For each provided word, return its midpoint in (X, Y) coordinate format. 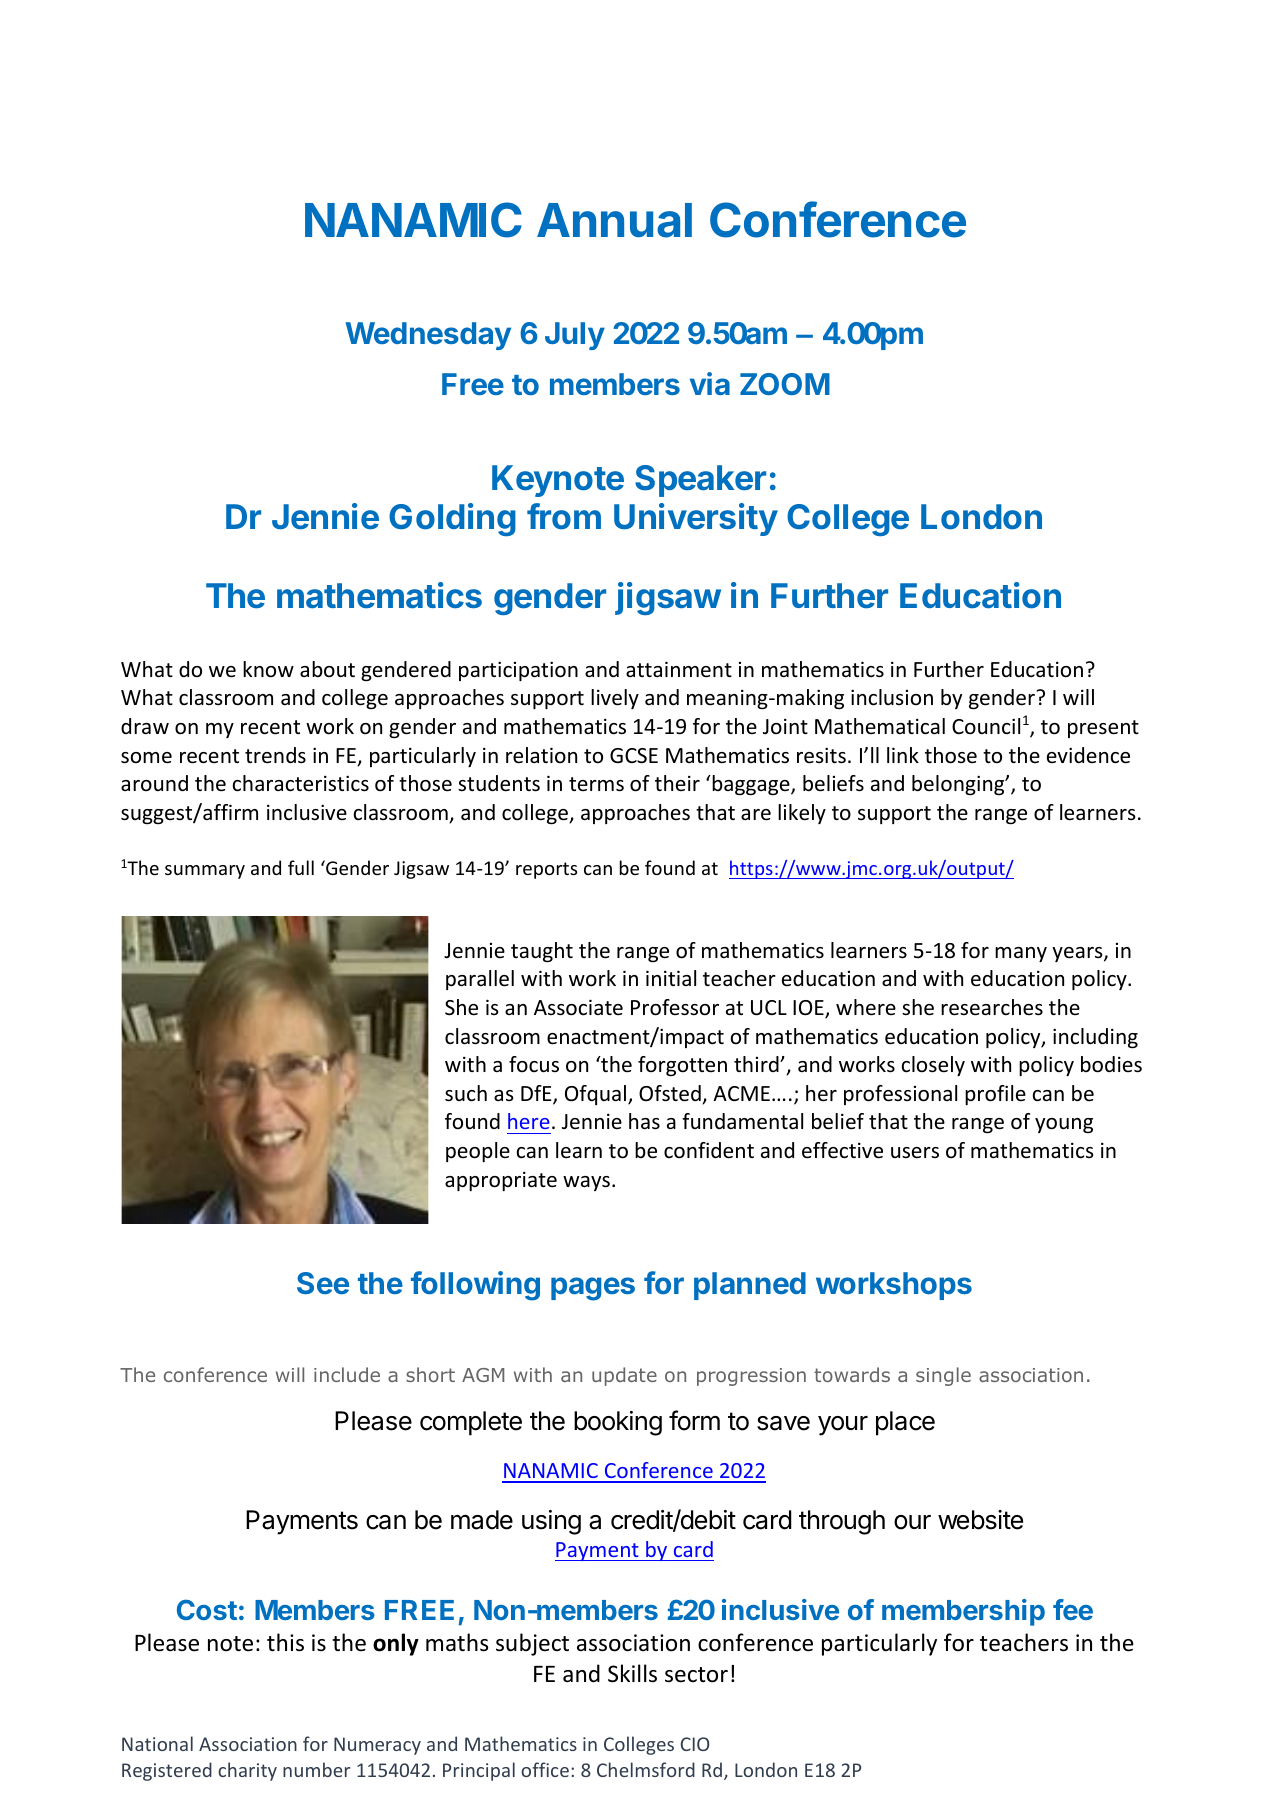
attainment (679, 669)
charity (247, 1771)
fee (1073, 1609)
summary (205, 872)
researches (992, 1007)
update (624, 1376)
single (943, 1376)
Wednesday (428, 336)
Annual (614, 220)
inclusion (892, 697)
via (710, 383)
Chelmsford (646, 1769)
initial (671, 978)
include (347, 1374)
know (268, 669)
